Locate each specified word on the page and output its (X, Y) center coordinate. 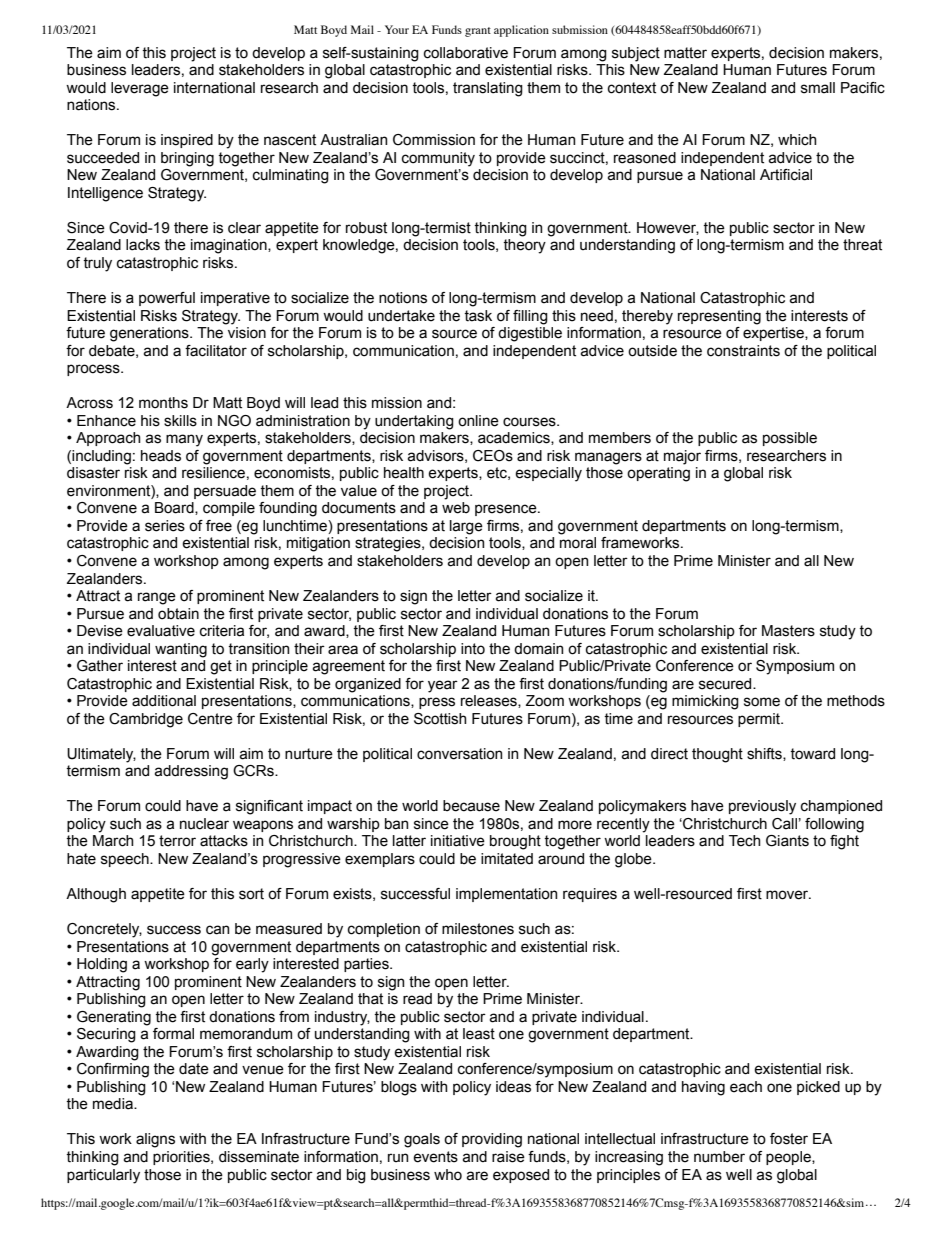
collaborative (466, 53)
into (473, 649)
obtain (178, 614)
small (818, 88)
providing (492, 1140)
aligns (155, 1140)
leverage (140, 89)
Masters (788, 631)
